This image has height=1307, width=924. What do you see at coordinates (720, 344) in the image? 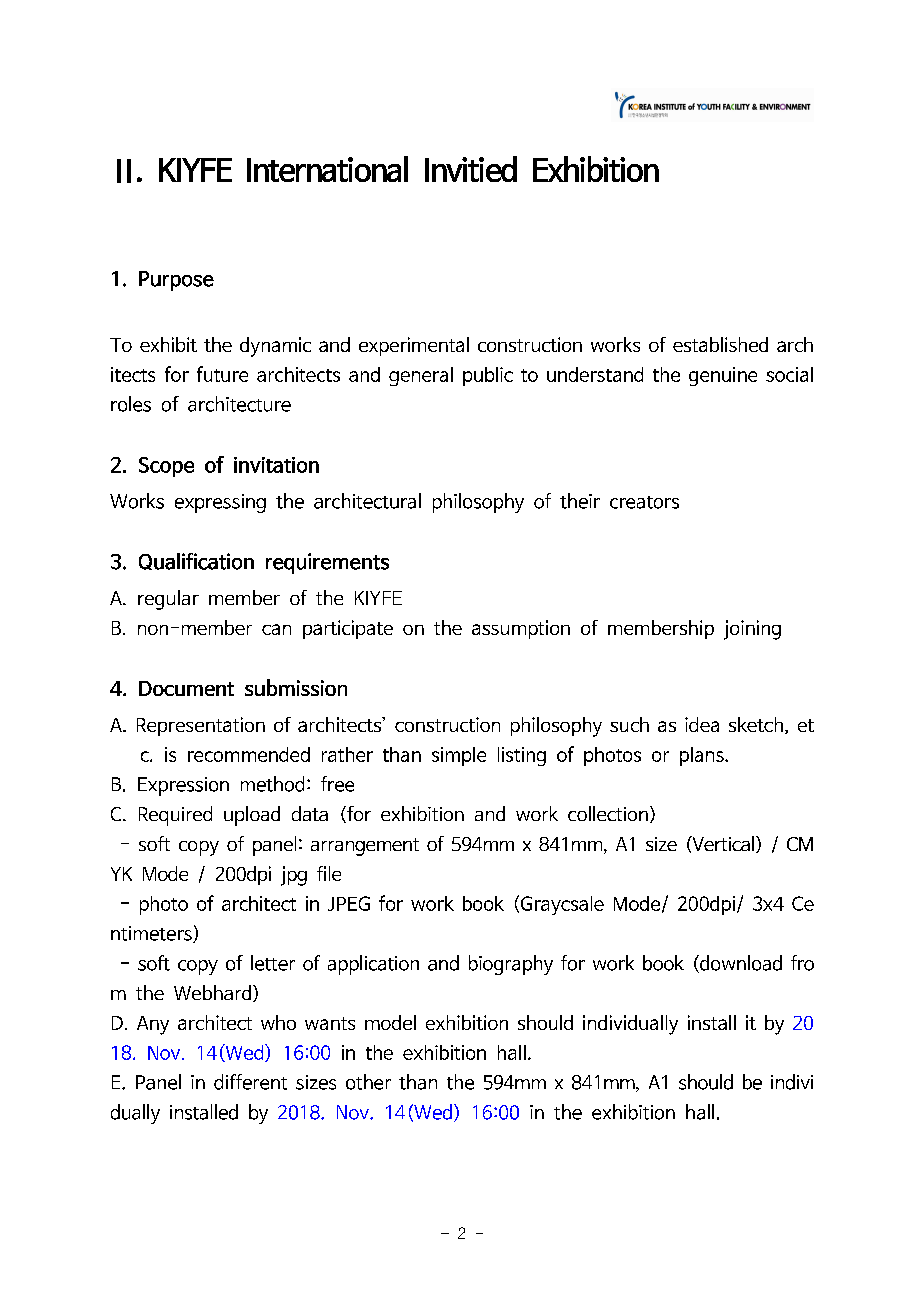
I see `established` at bounding box center [720, 344].
